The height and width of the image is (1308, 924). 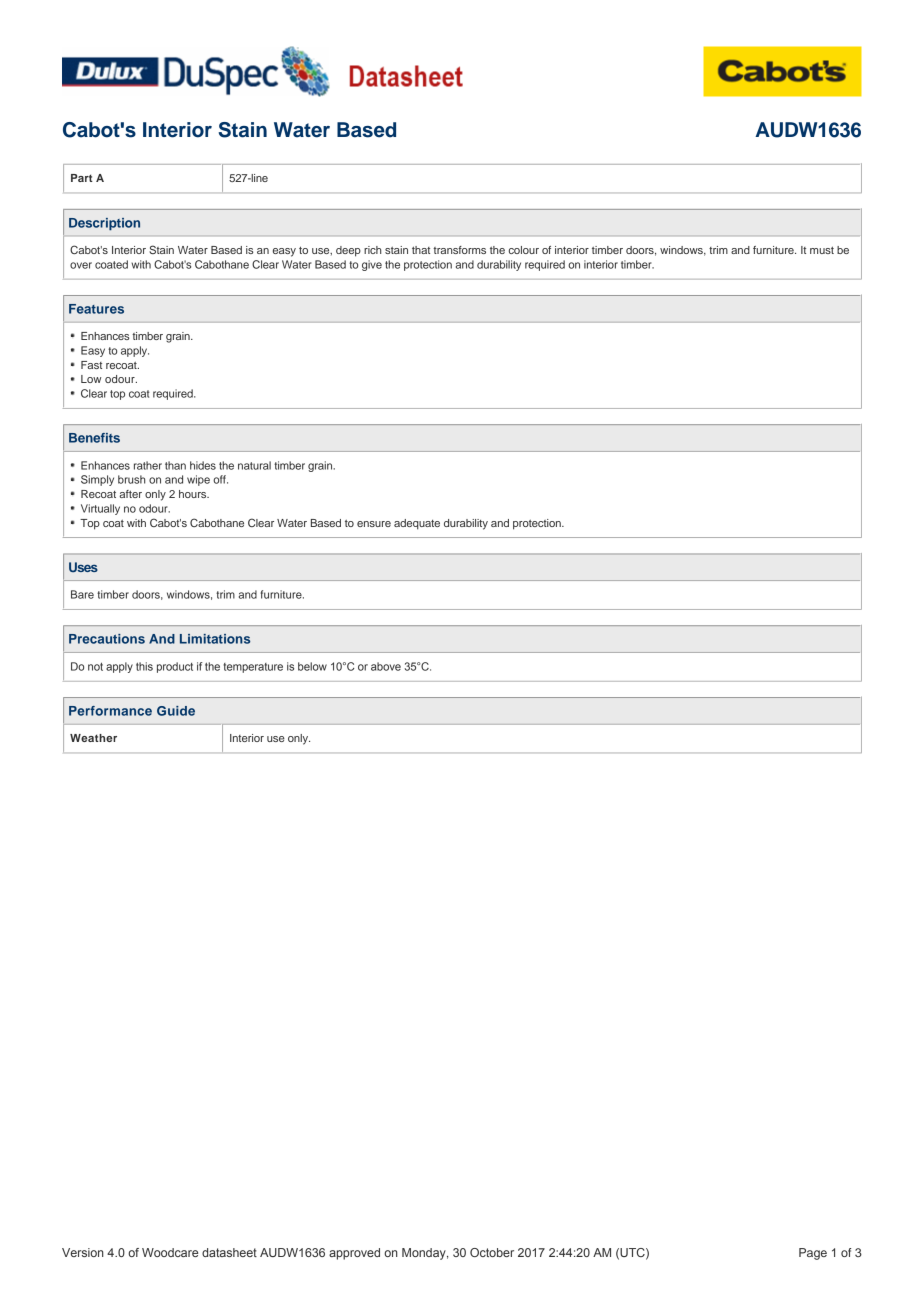 I want to click on must, so click(x=822, y=250).
